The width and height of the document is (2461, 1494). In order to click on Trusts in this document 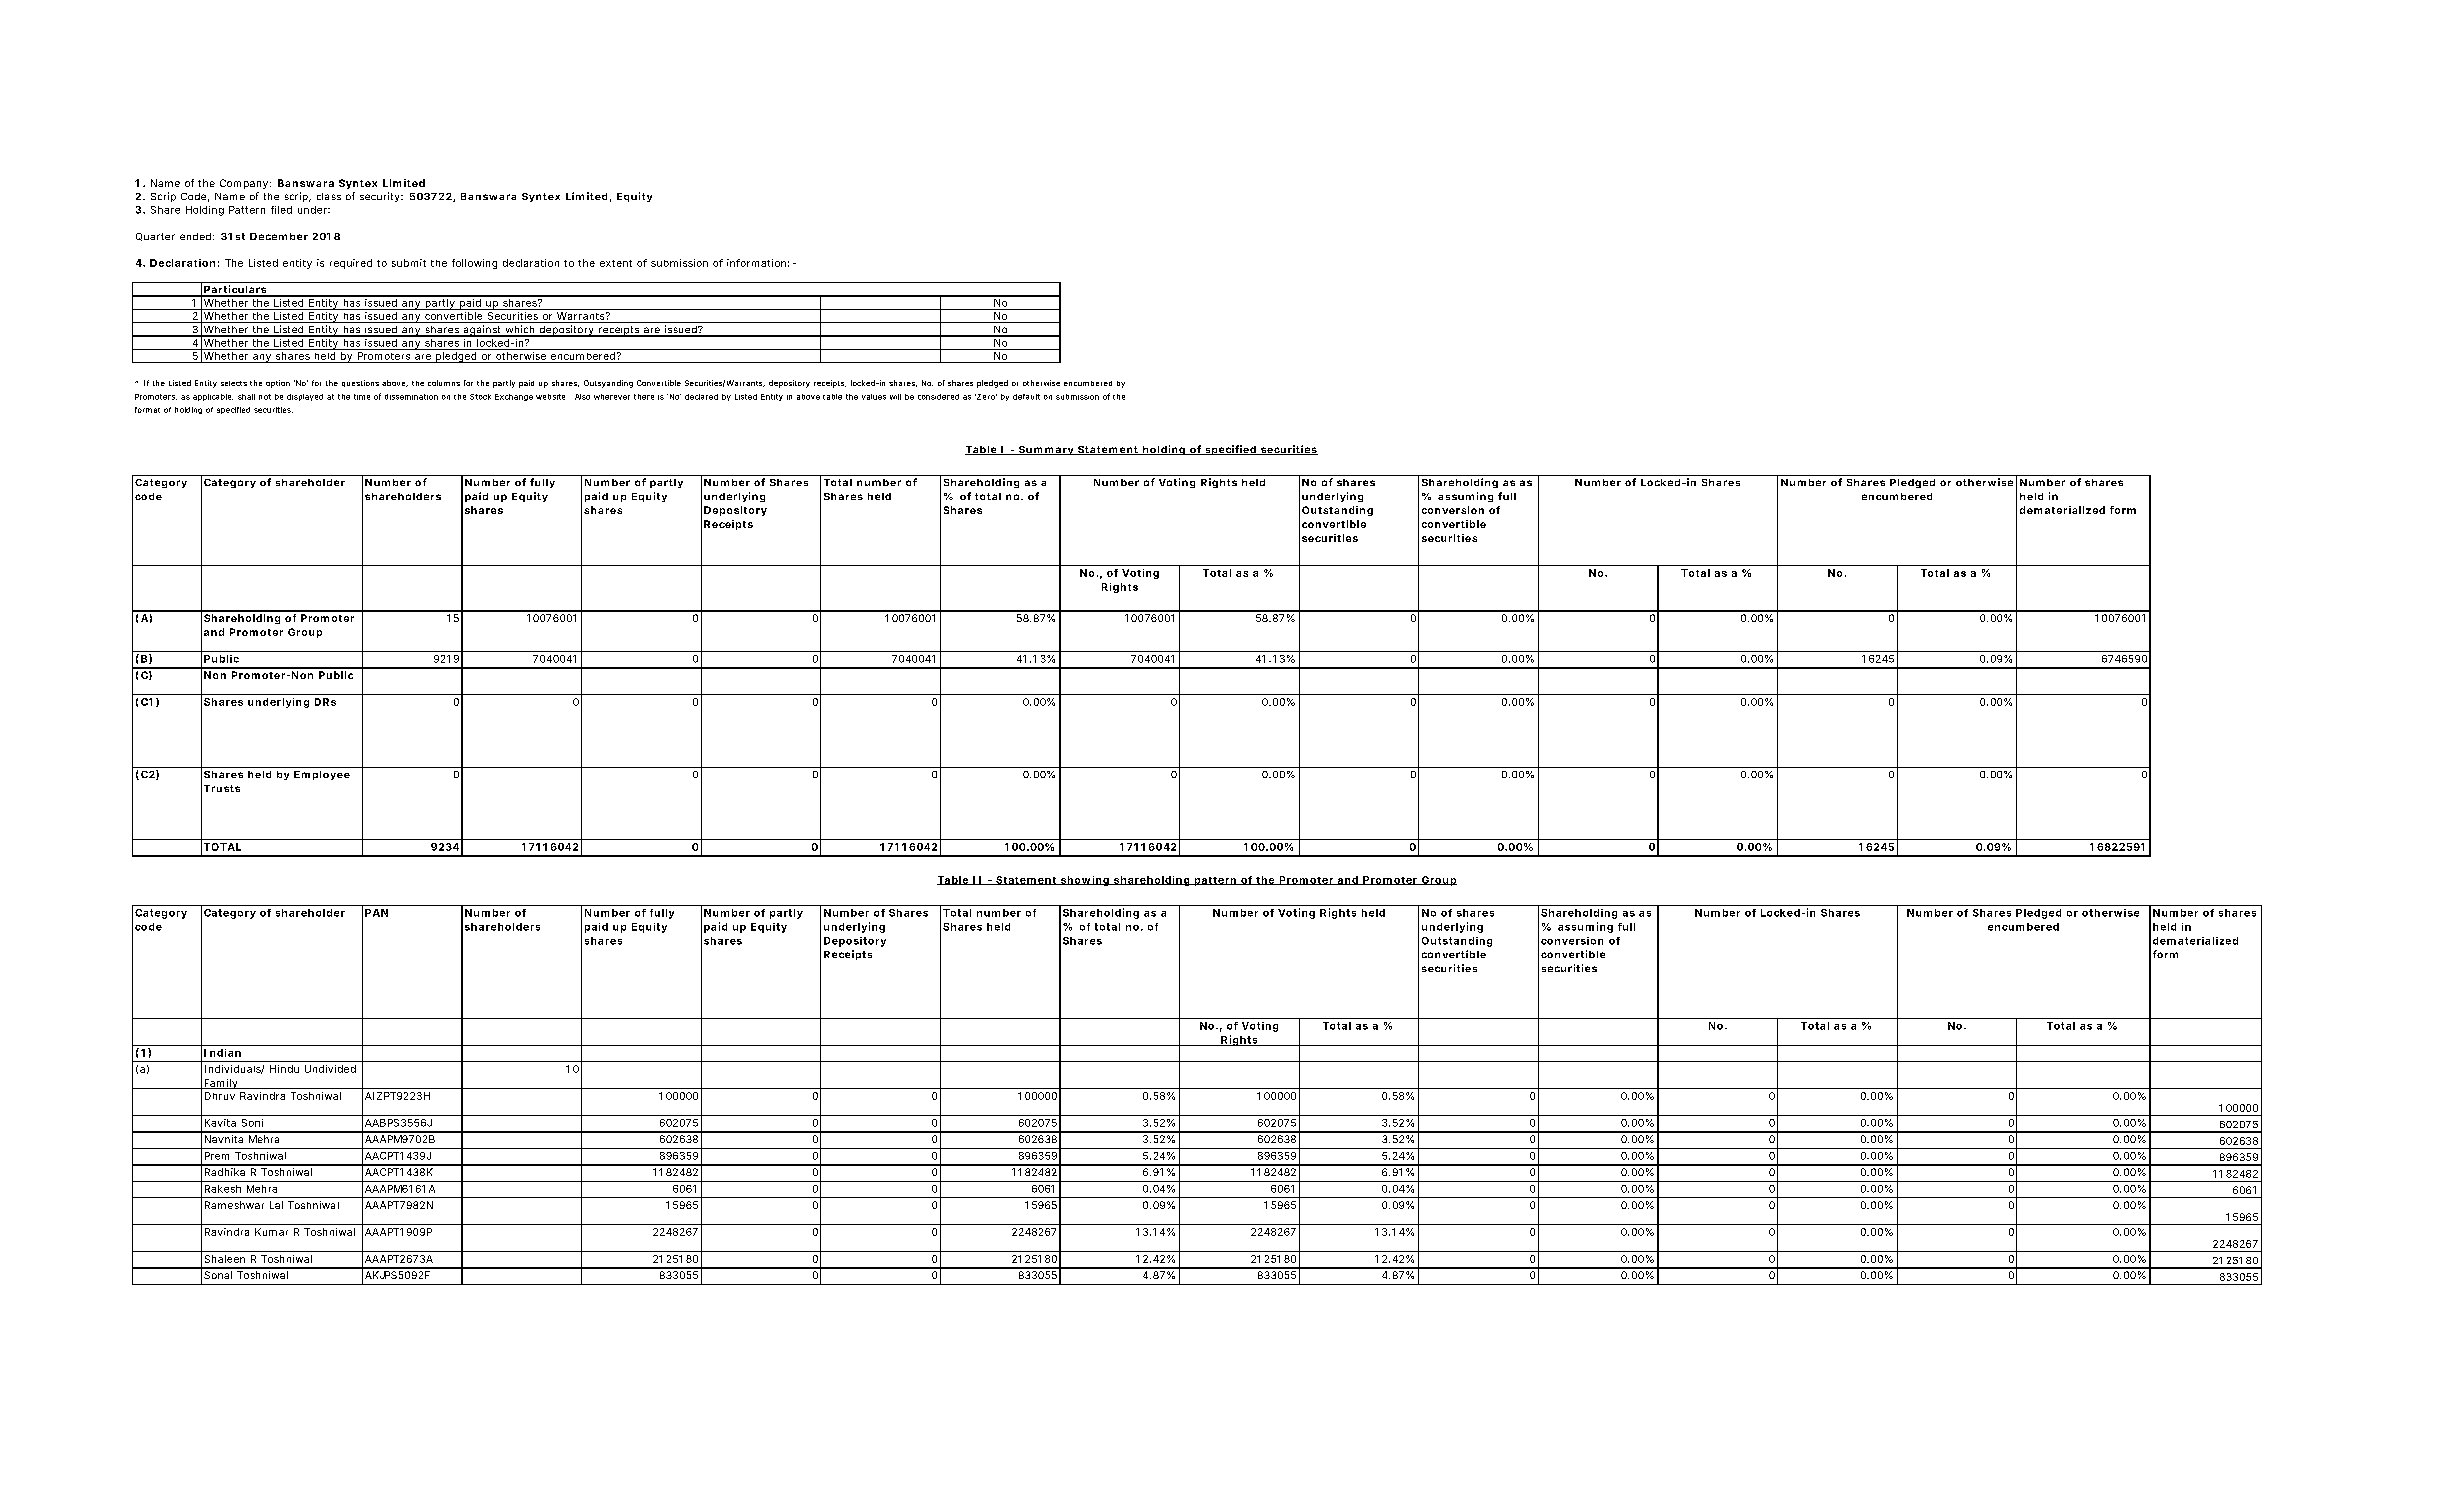, I will do `click(222, 788)`.
